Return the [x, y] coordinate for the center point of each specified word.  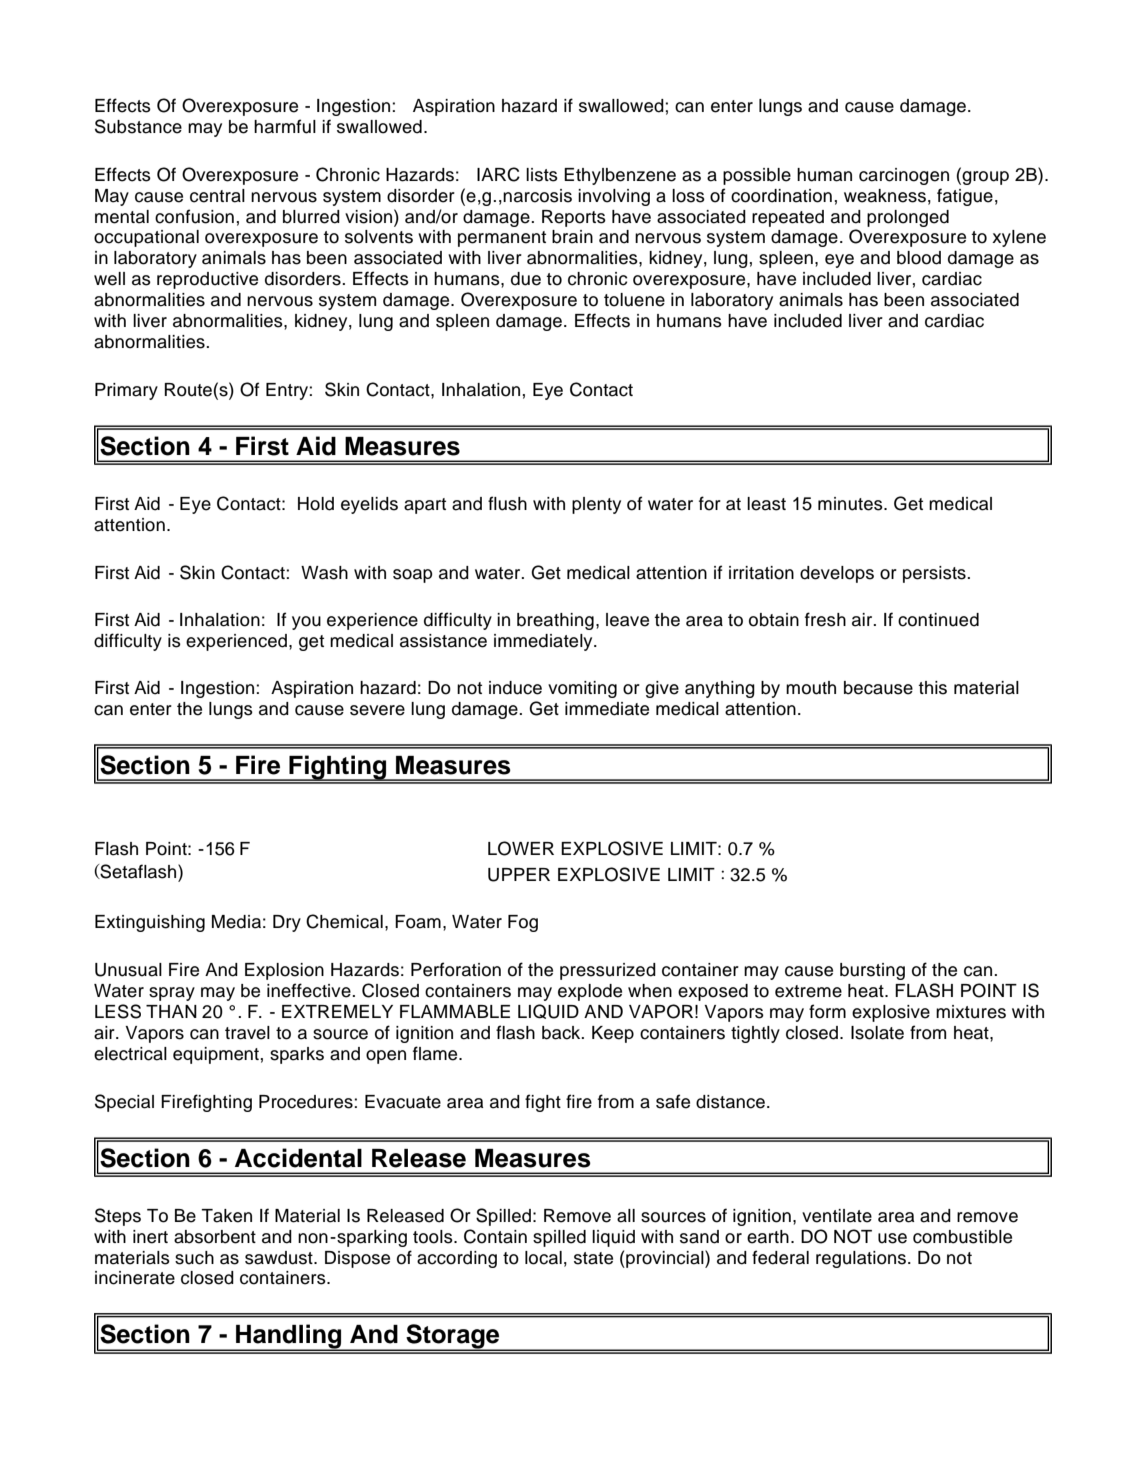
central [217, 196]
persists [935, 574]
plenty [596, 505]
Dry [287, 923]
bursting [872, 971]
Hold [316, 504]
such [194, 1258]
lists [542, 175]
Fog [523, 923]
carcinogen [904, 176]
